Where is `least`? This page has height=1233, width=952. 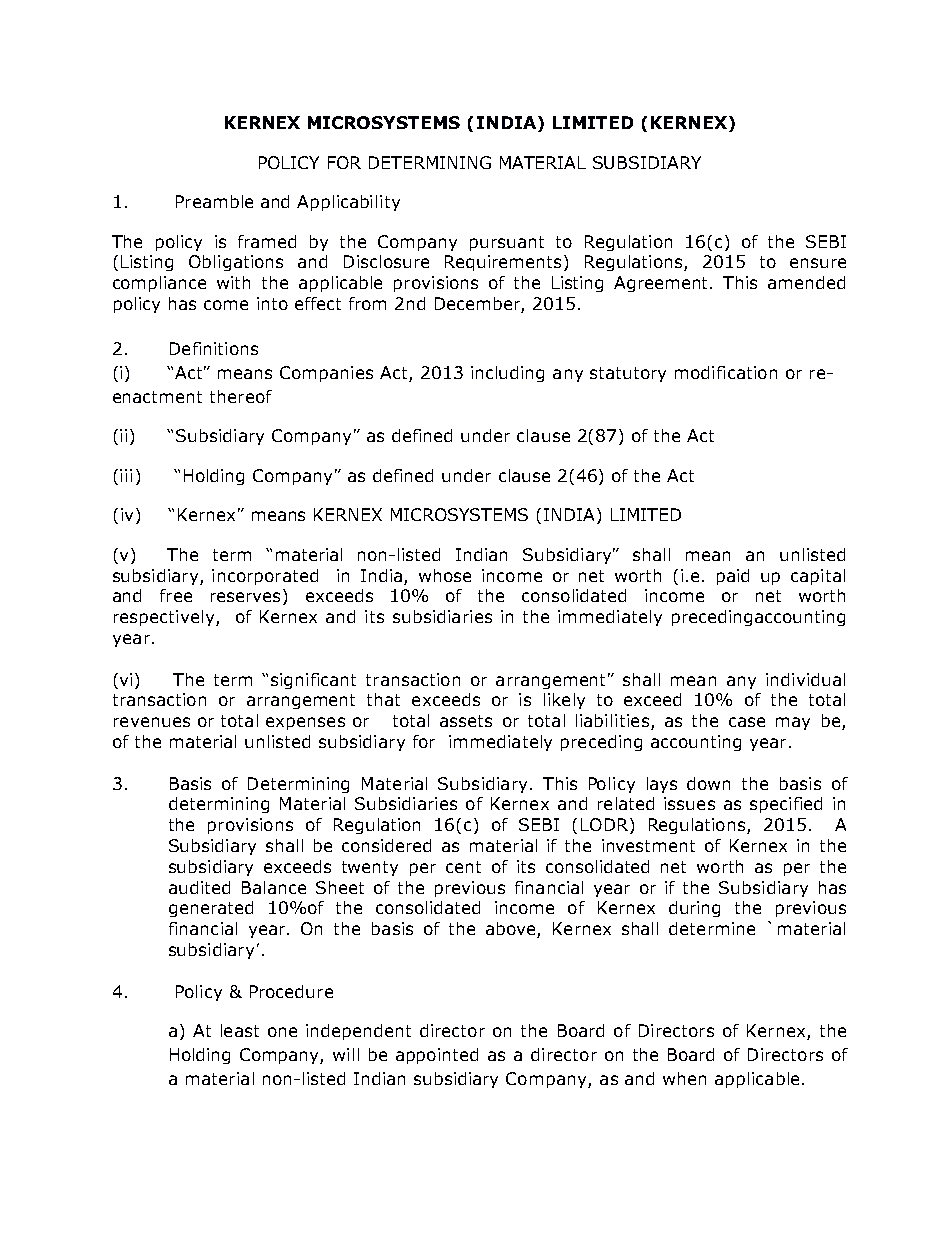 least is located at coordinates (240, 1030).
